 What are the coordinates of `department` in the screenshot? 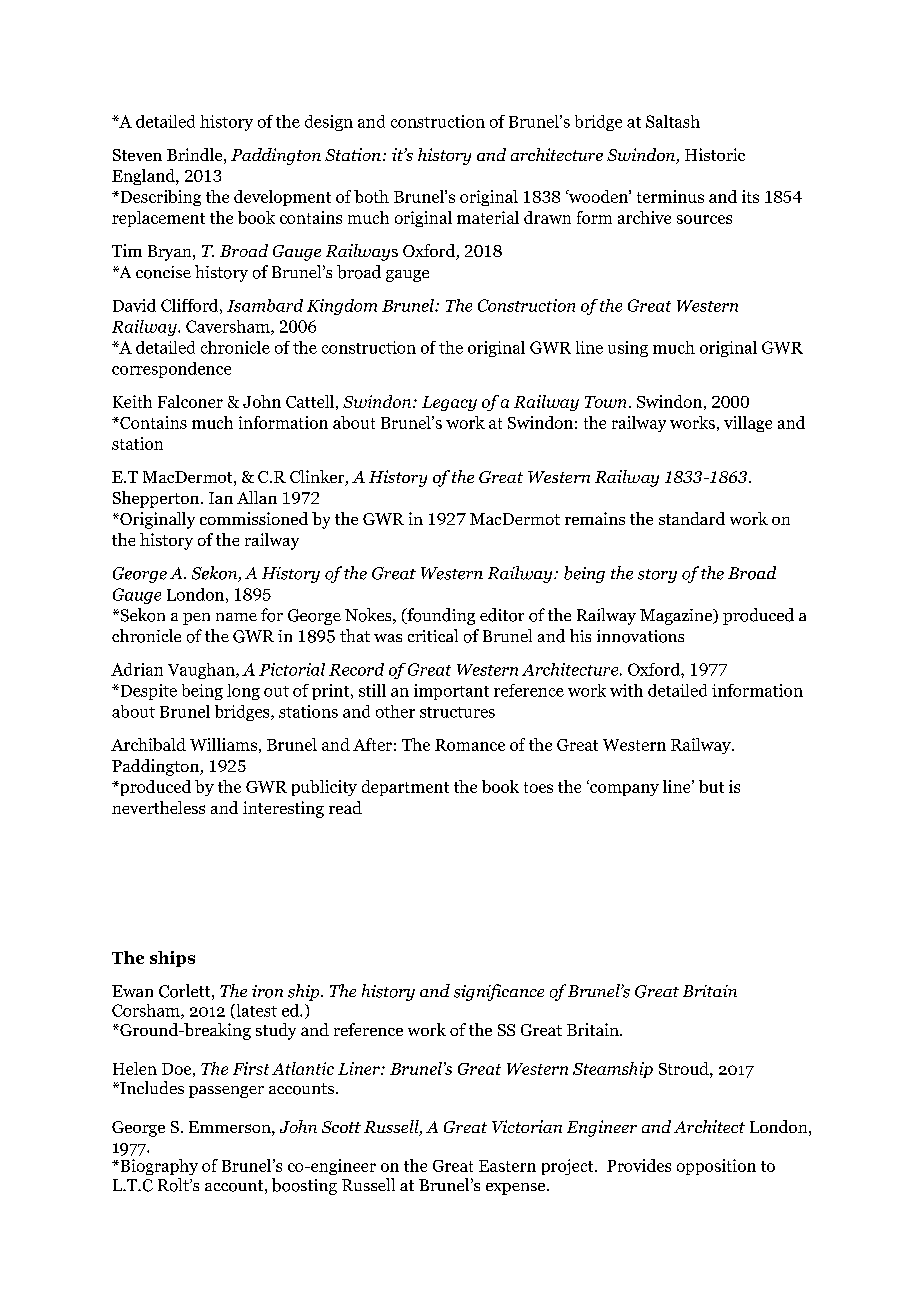 It's located at (405, 788).
